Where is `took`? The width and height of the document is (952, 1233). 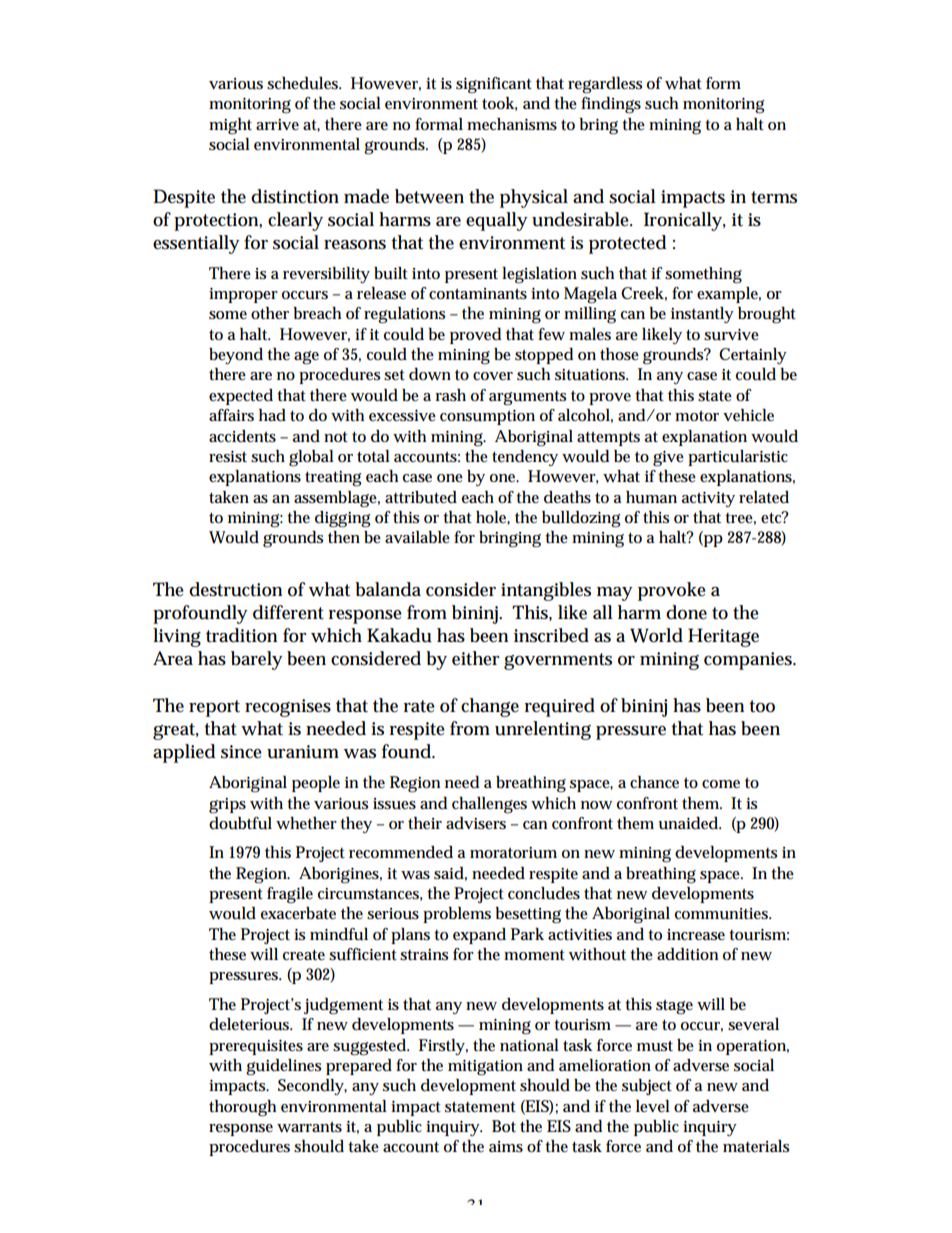 took is located at coordinates (500, 104).
